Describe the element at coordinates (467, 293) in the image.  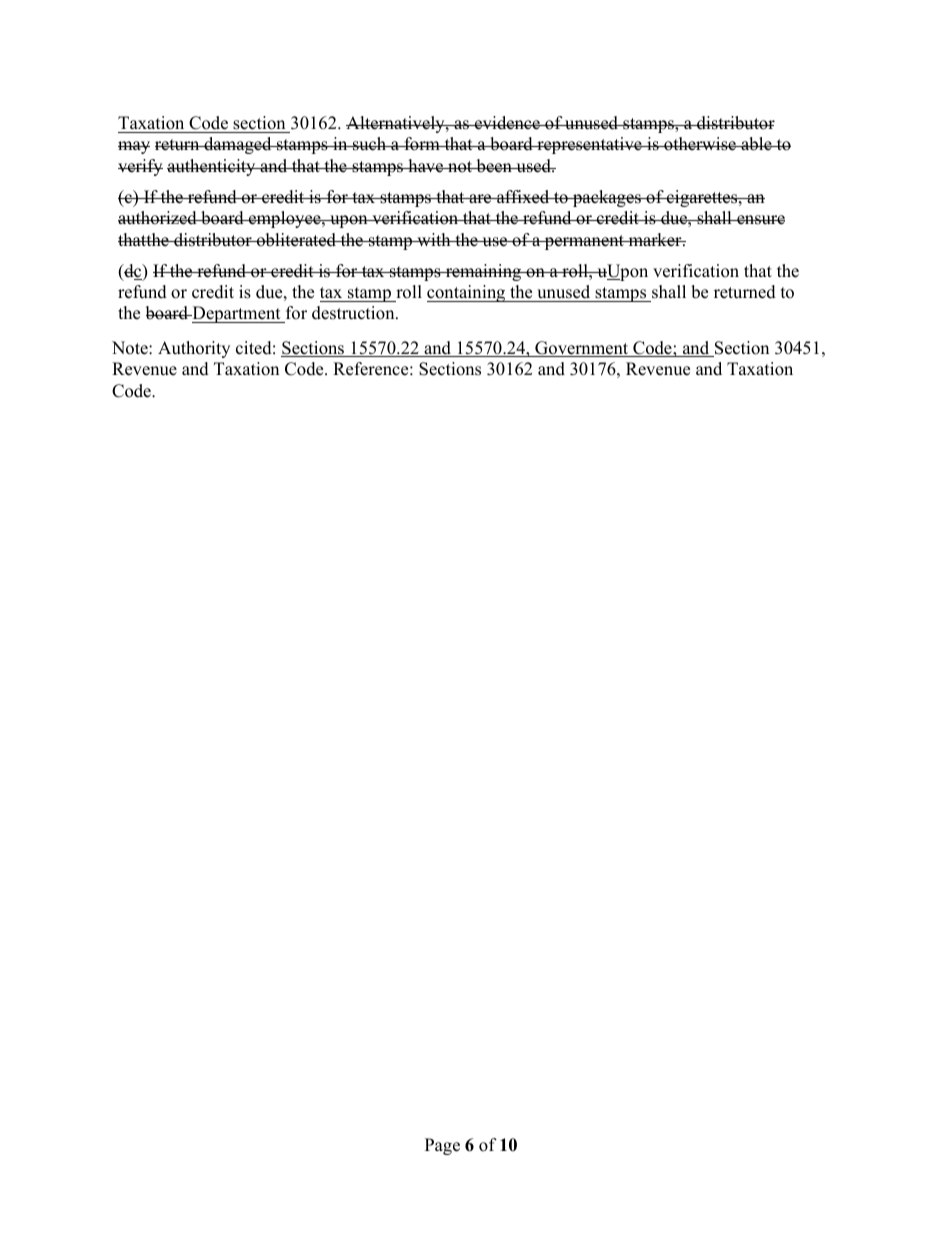
I see `containing` at that location.
